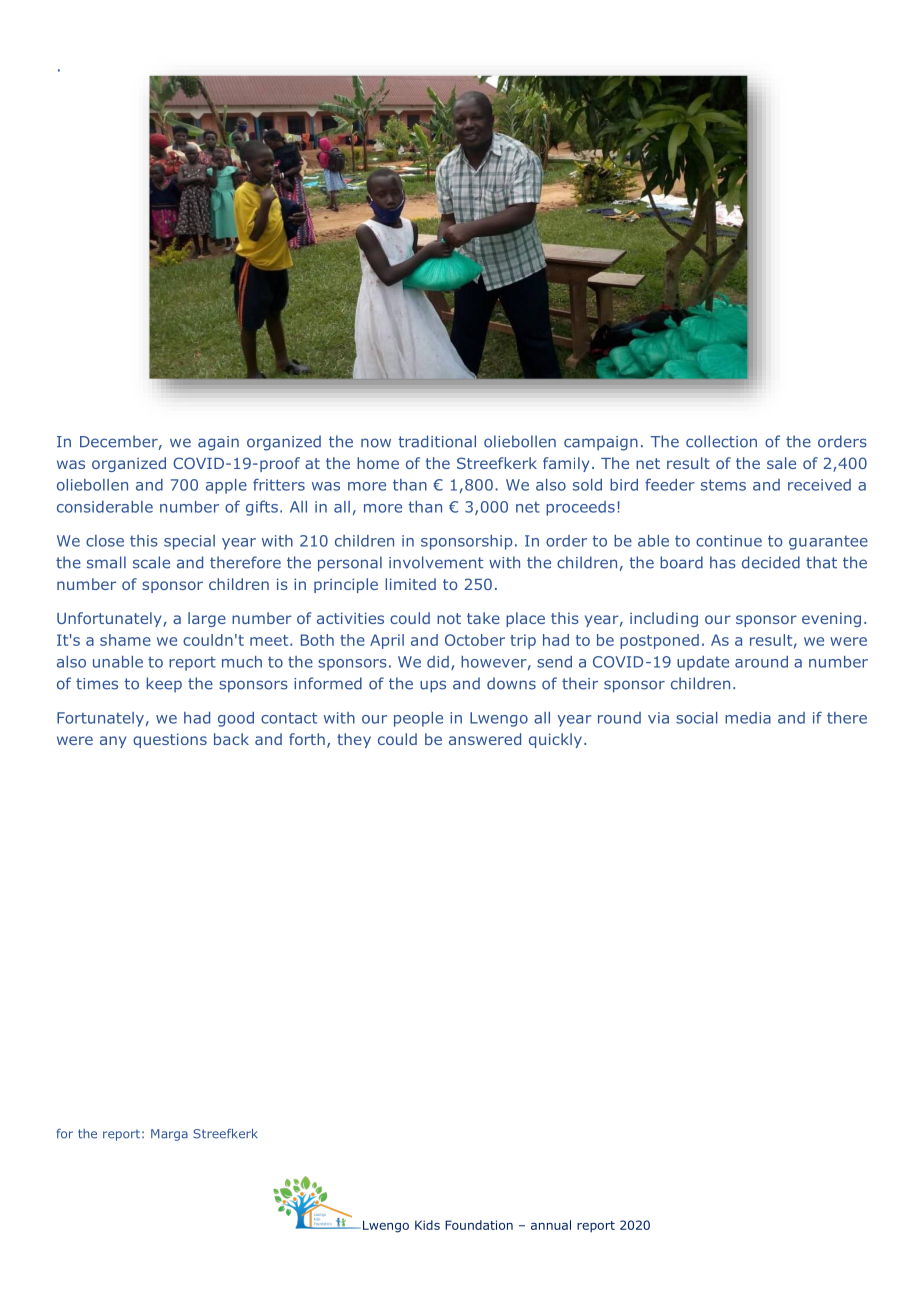 The height and width of the screenshot is (1308, 924). I want to click on questions, so click(170, 740).
